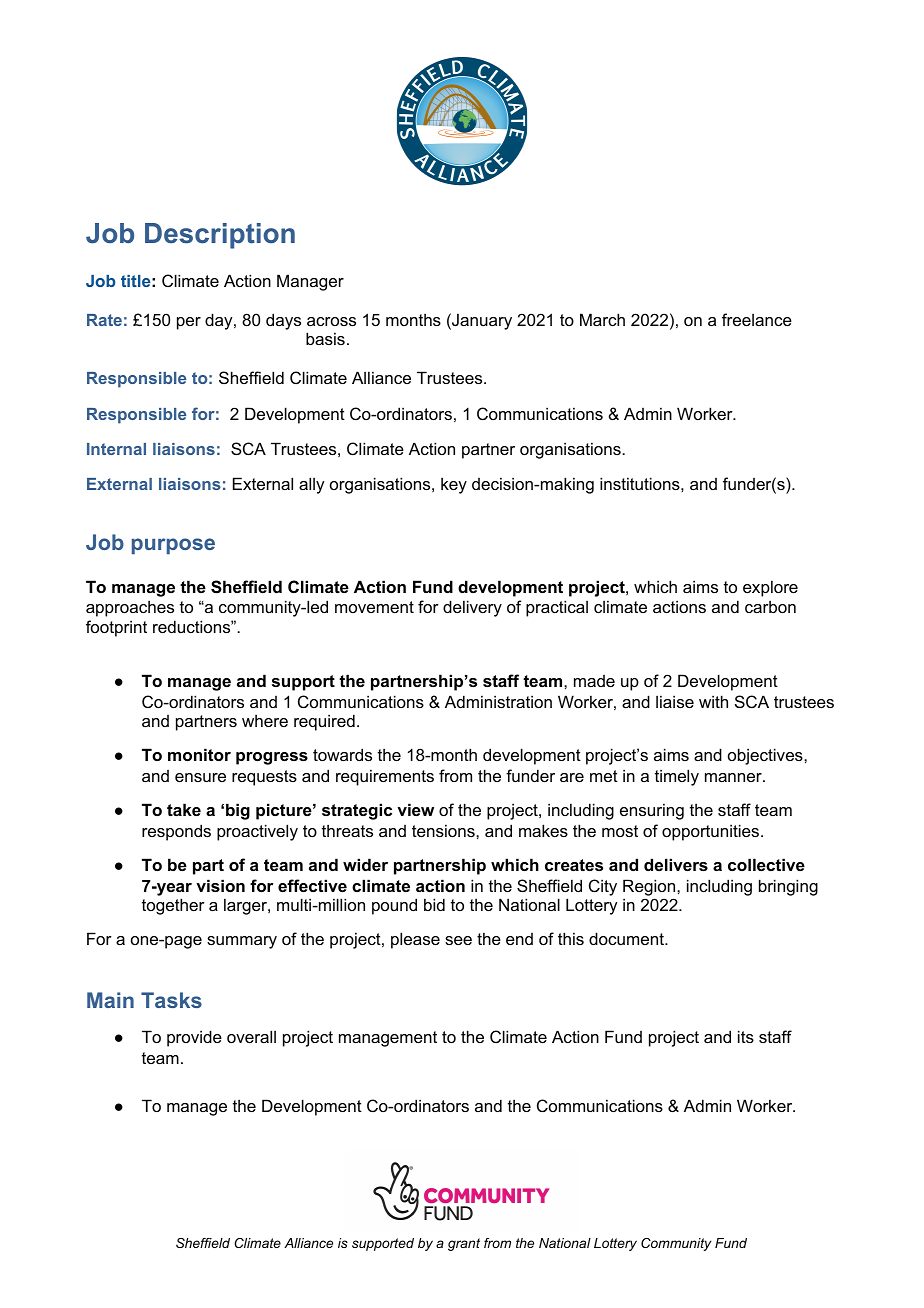  What do you see at coordinates (746, 1036) in the page?
I see `its` at bounding box center [746, 1036].
